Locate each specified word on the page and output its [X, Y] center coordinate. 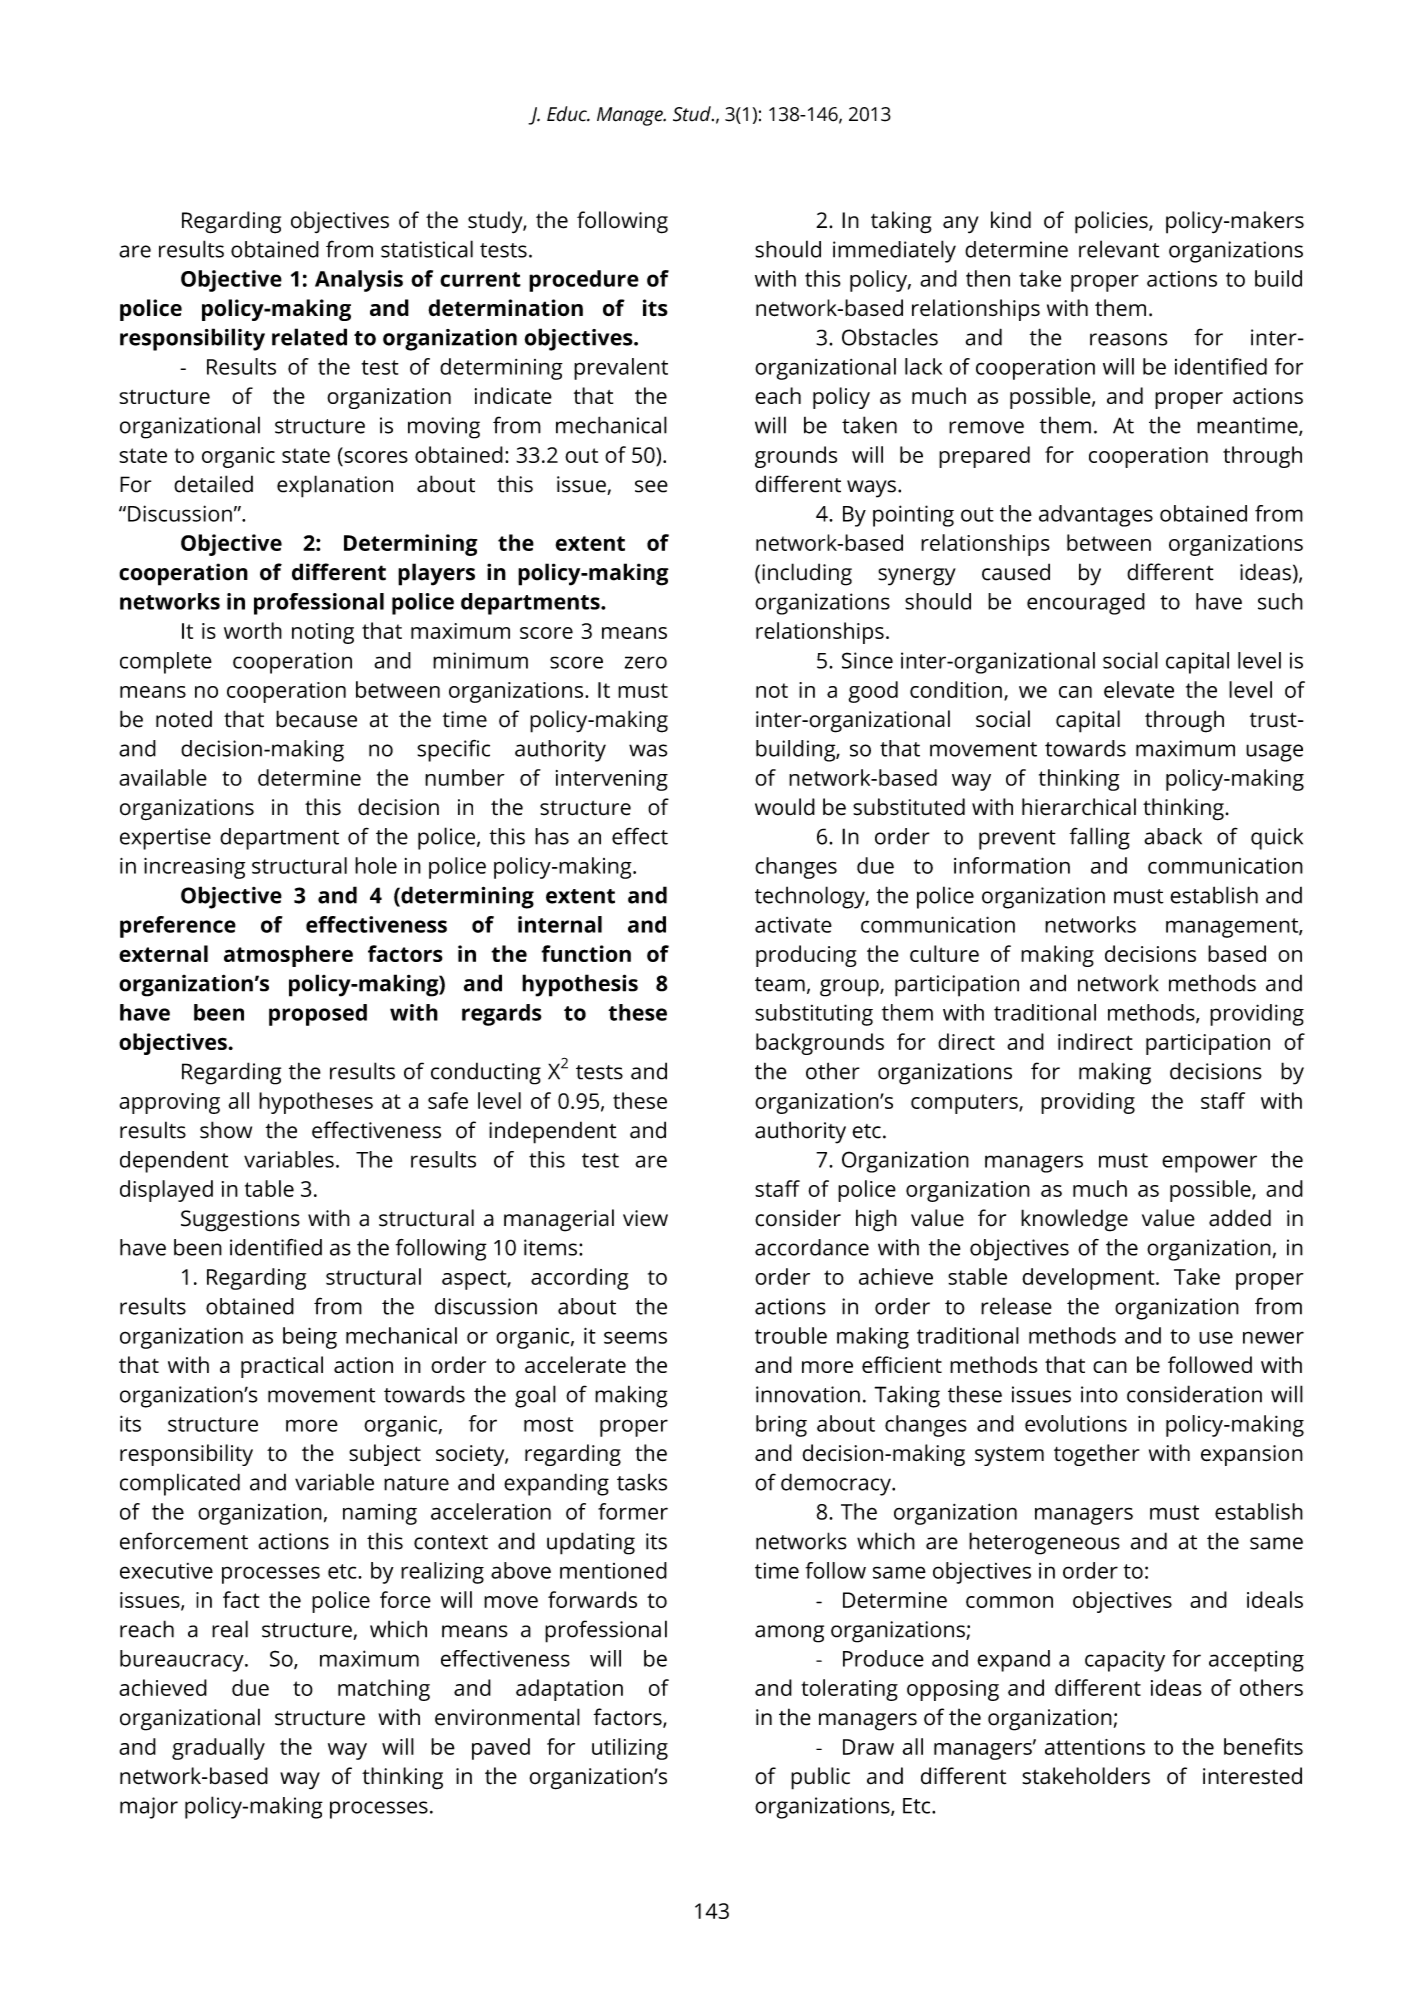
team [780, 984]
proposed [318, 1015]
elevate [1139, 689]
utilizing [630, 1749]
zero [645, 662]
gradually [218, 1749]
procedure [584, 281]
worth [253, 630]
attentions [1095, 1747]
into [1099, 1394]
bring [781, 1426]
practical [282, 1367]
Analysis [359, 281]
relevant [1119, 249]
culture [944, 953]
